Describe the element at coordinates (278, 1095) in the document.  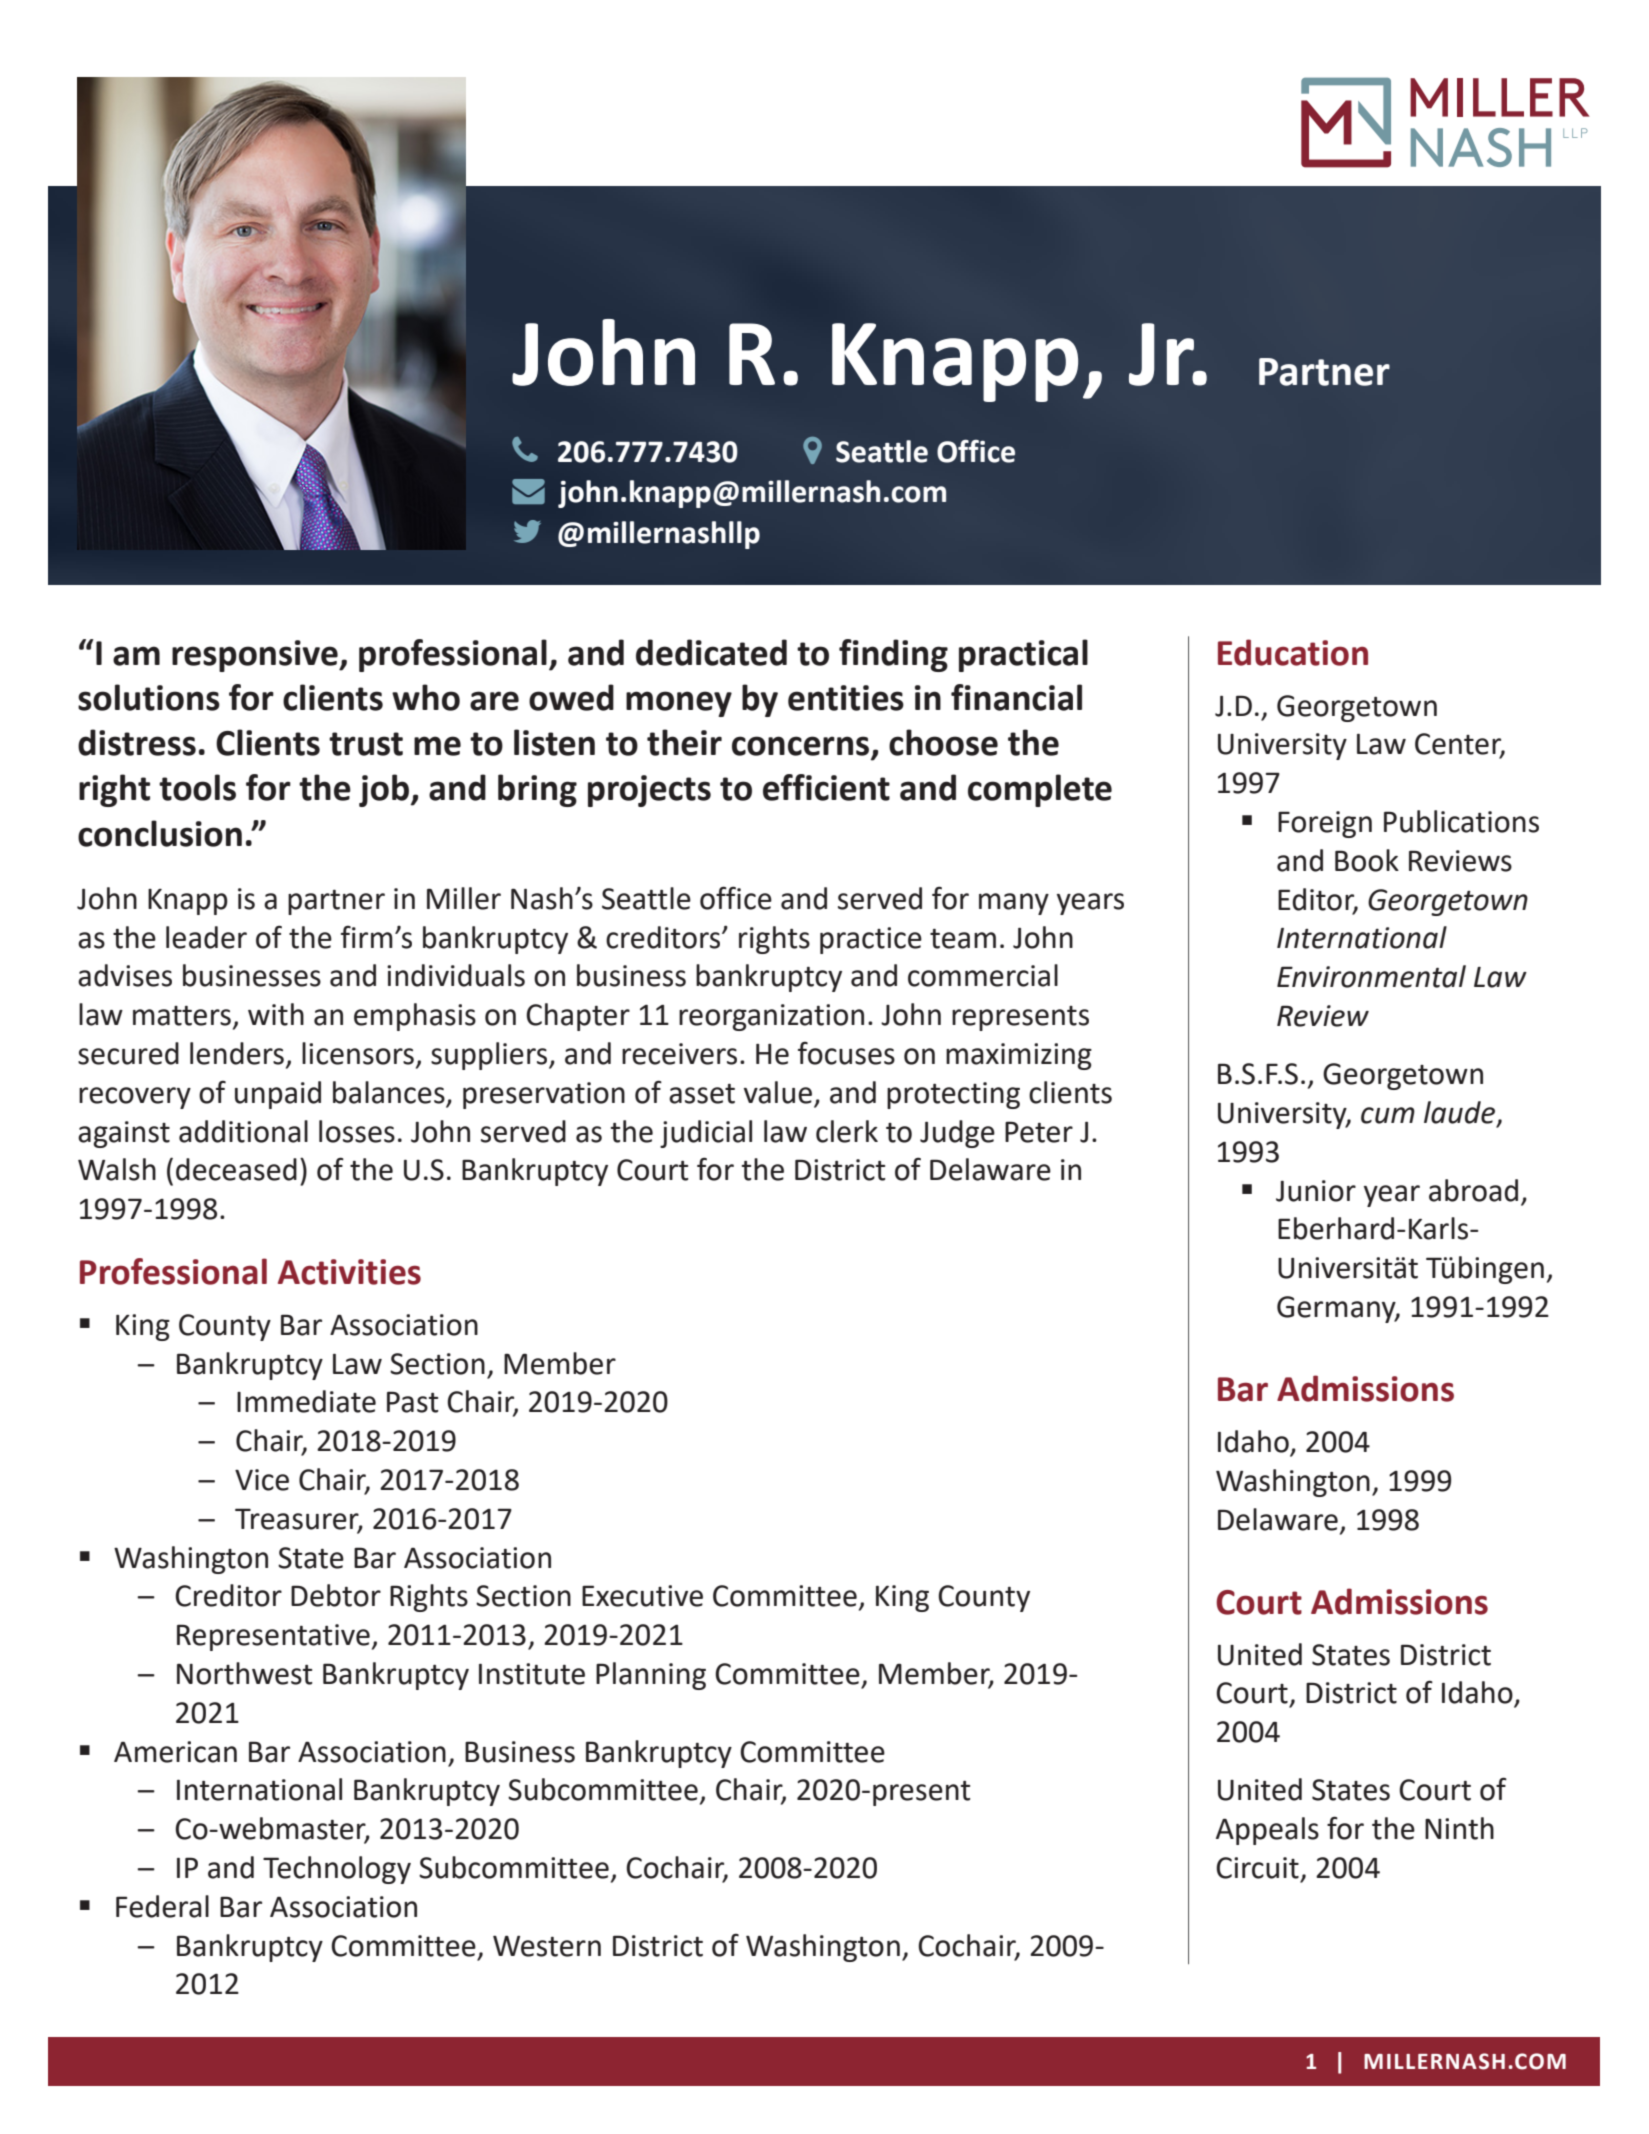
I see `unpaid` at that location.
